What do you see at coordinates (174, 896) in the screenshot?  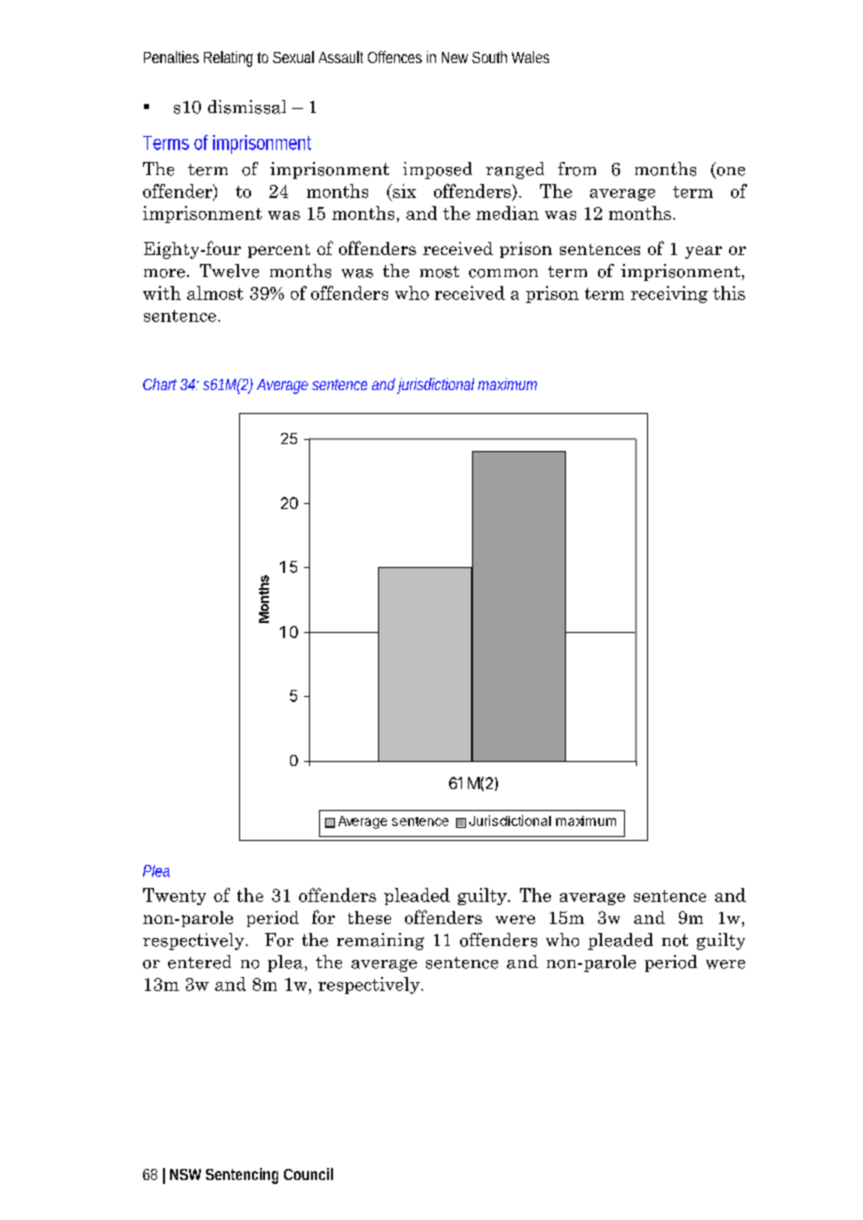 I see `Twenty` at bounding box center [174, 896].
